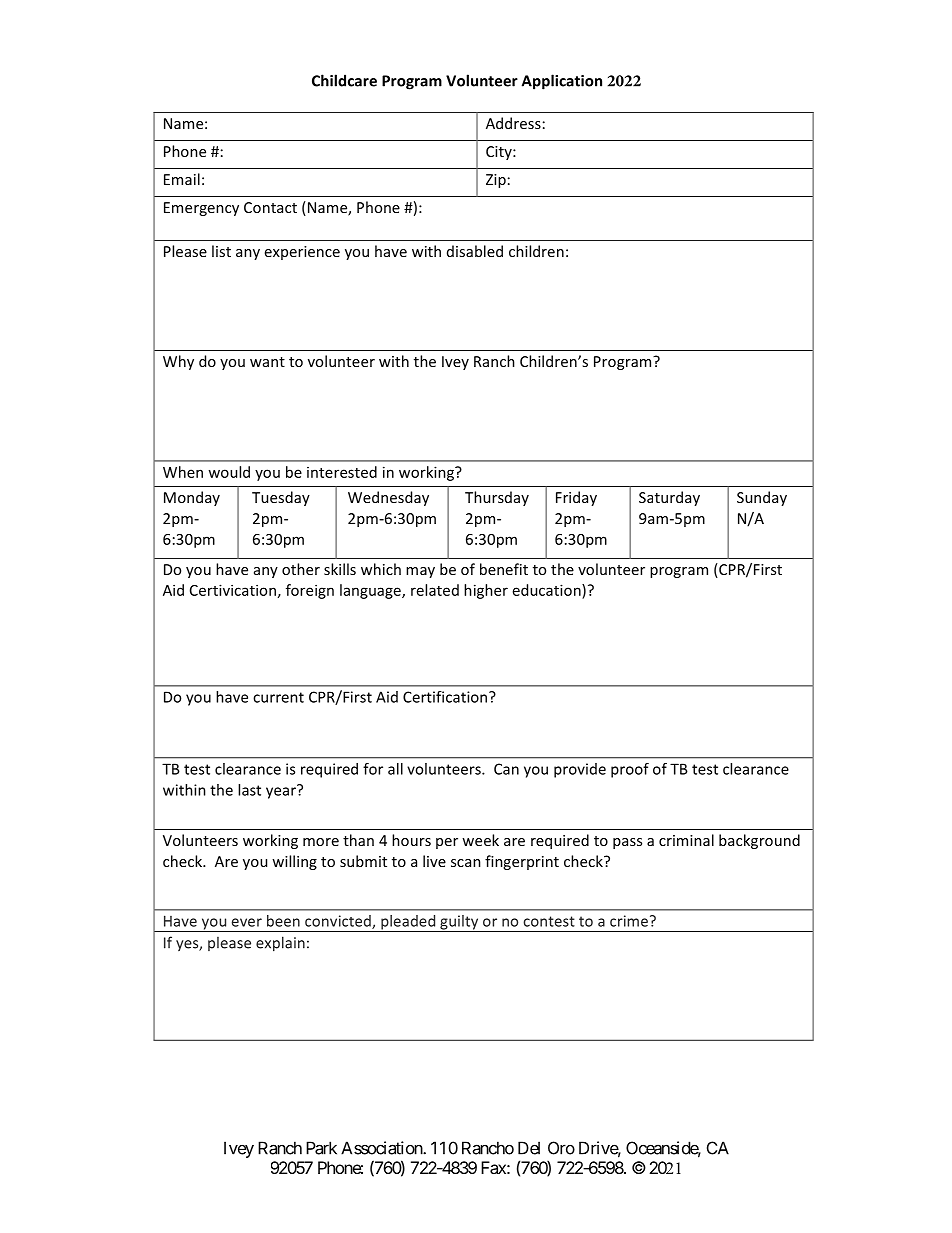 This screenshot has width=952, height=1233. What do you see at coordinates (562, 82) in the screenshot?
I see `Application` at bounding box center [562, 82].
